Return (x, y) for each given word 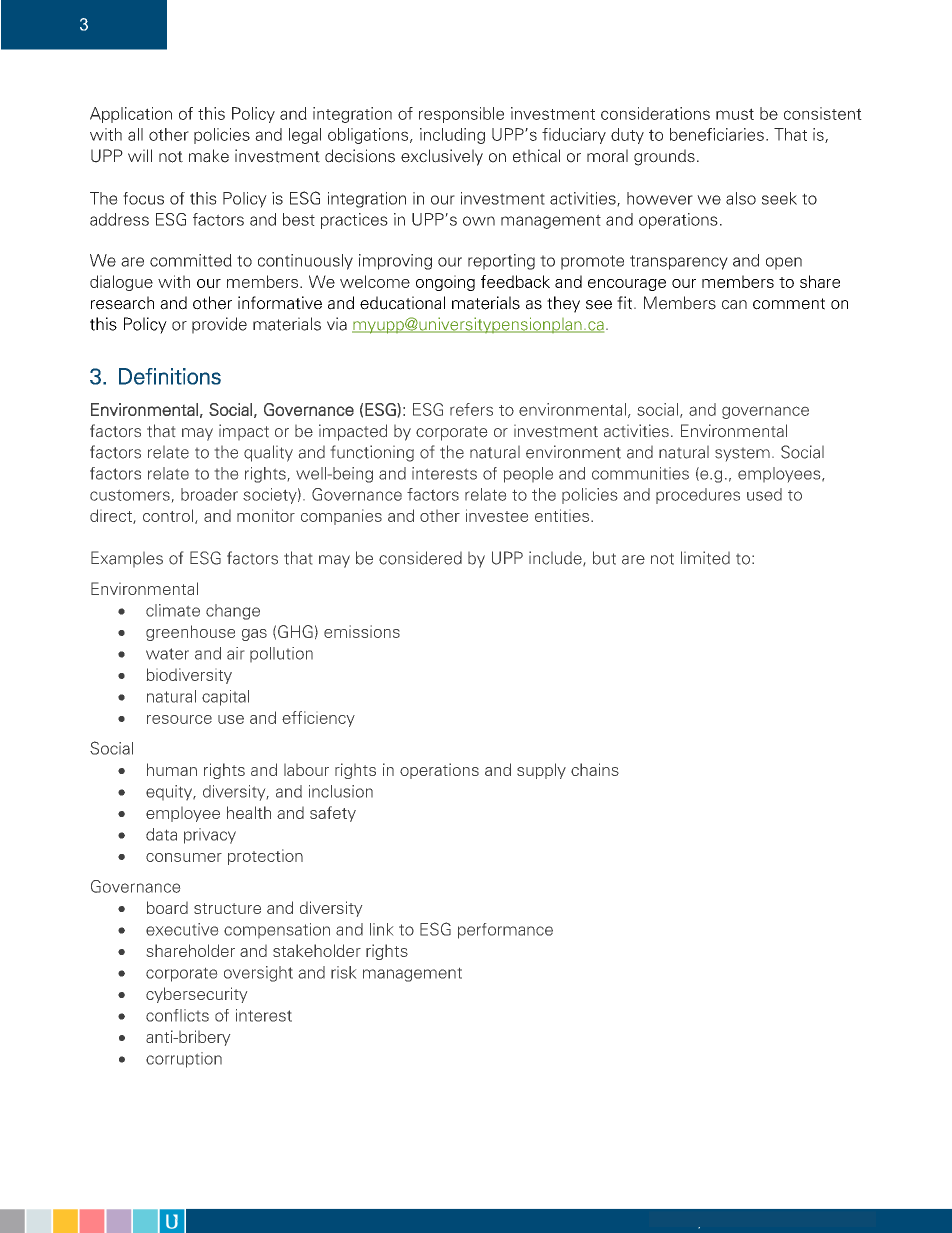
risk (343, 972)
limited (705, 558)
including (452, 136)
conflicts (177, 1015)
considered (420, 558)
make (209, 156)
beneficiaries (717, 134)
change (233, 612)
